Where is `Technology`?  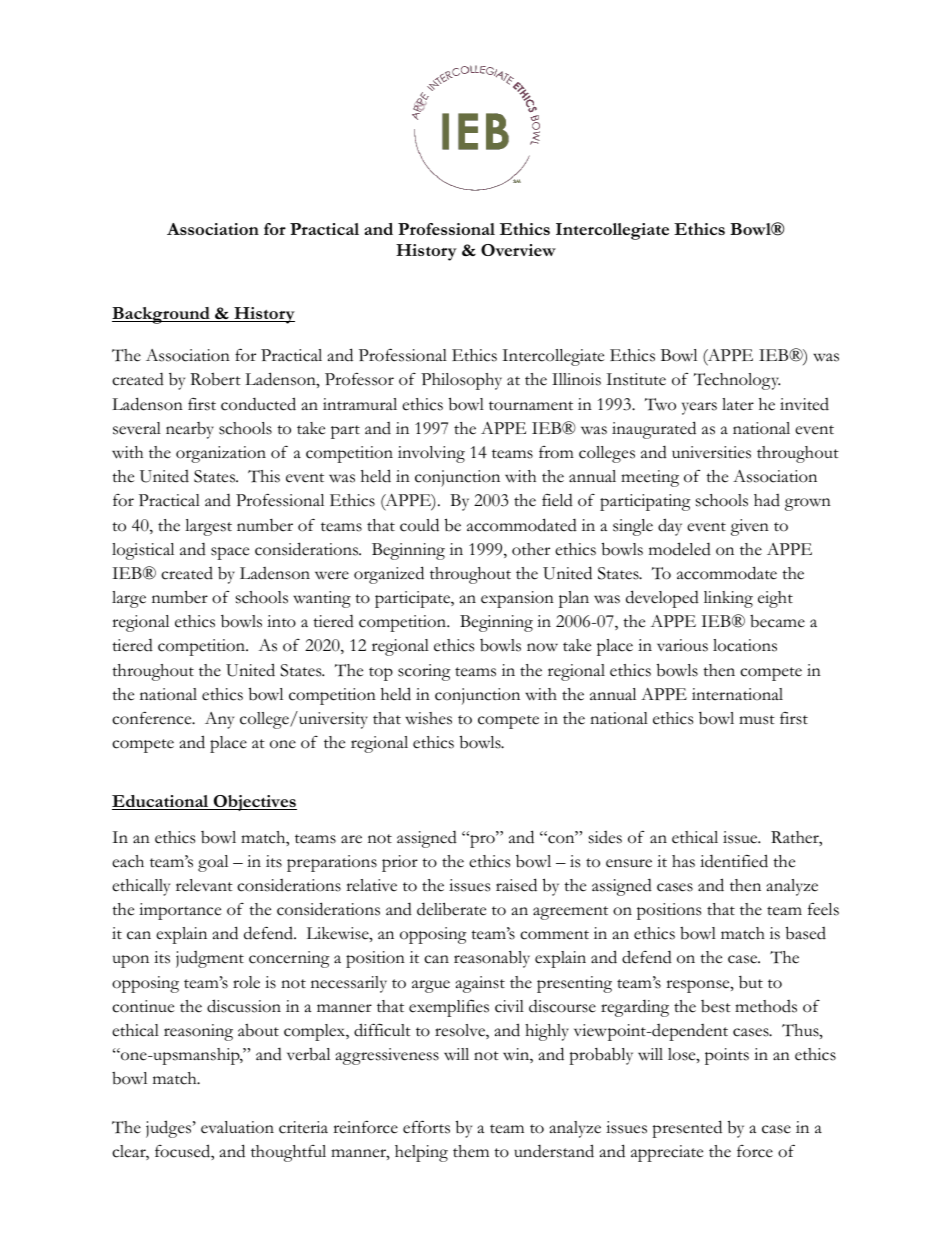
Technology is located at coordinates (737, 381).
